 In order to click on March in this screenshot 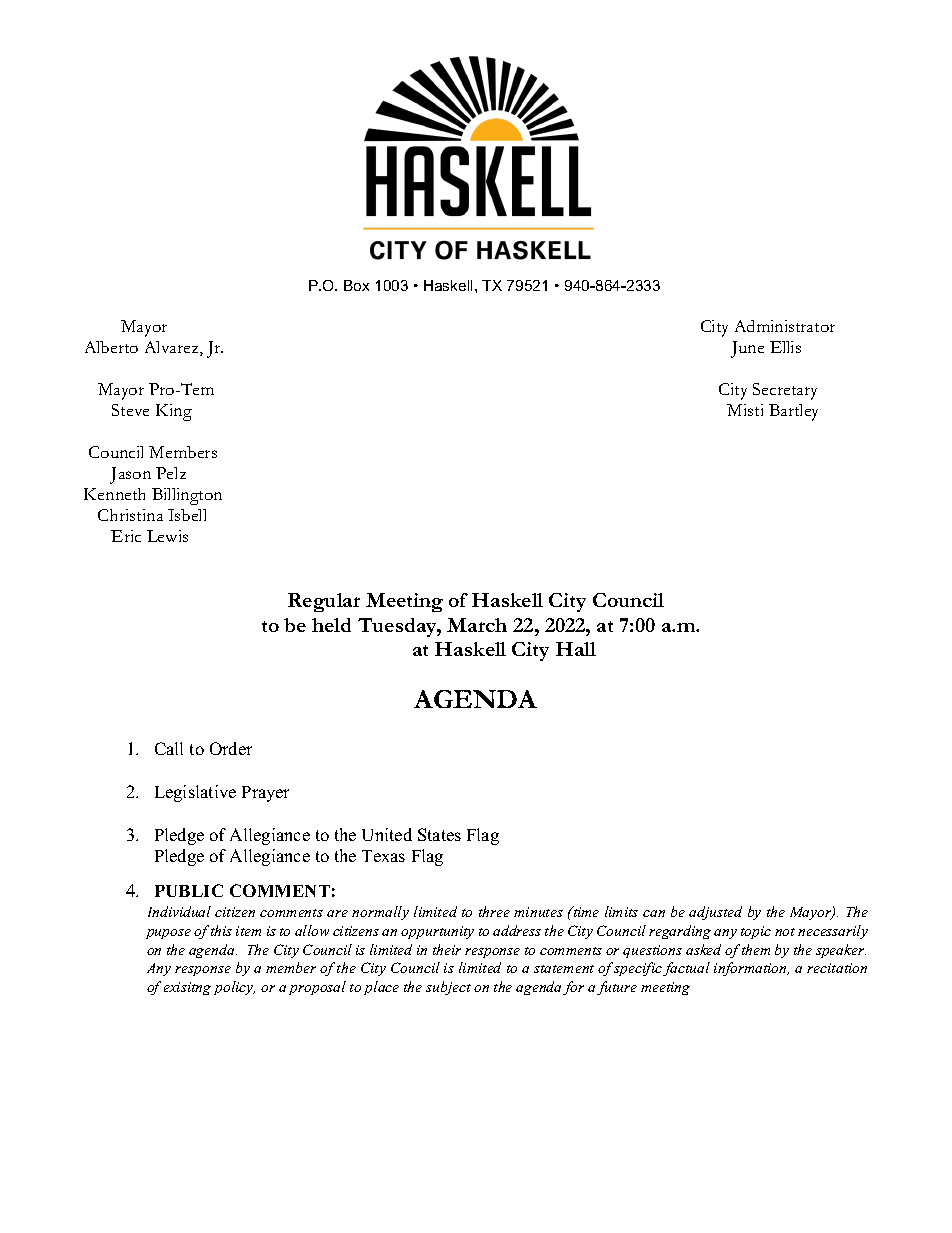, I will do `click(477, 625)`.
